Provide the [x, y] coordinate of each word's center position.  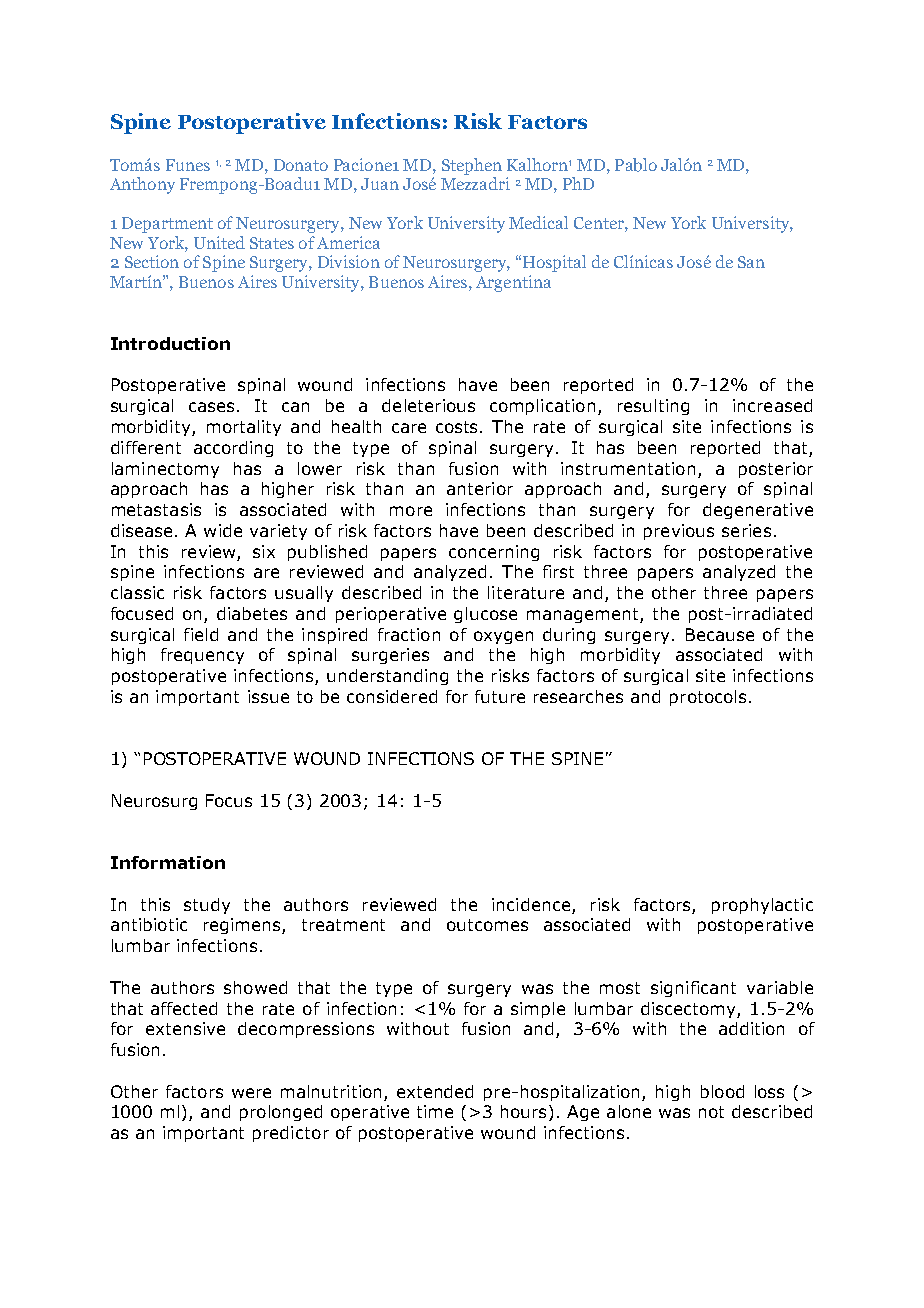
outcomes [487, 925]
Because [720, 634]
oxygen [503, 637]
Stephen [472, 166]
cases [213, 407]
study [207, 906]
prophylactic [762, 906]
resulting [653, 407]
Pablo [636, 165]
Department [167, 225]
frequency [202, 656]
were [251, 1093]
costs [458, 427]
